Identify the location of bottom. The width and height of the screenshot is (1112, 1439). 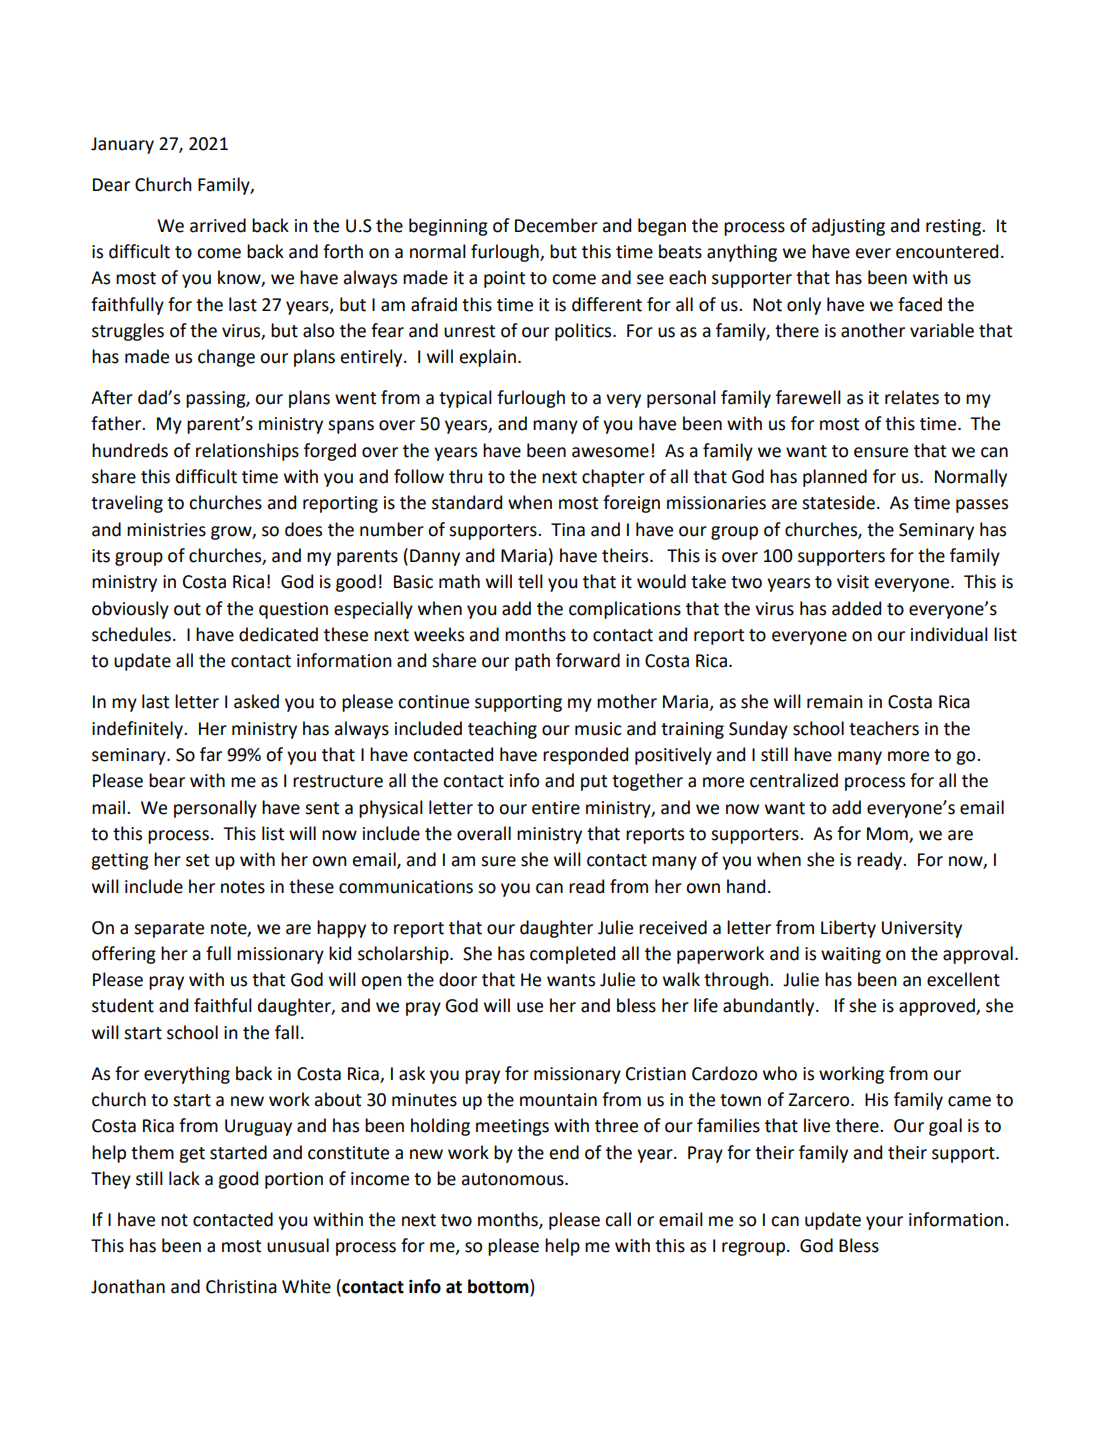
(499, 1287).
